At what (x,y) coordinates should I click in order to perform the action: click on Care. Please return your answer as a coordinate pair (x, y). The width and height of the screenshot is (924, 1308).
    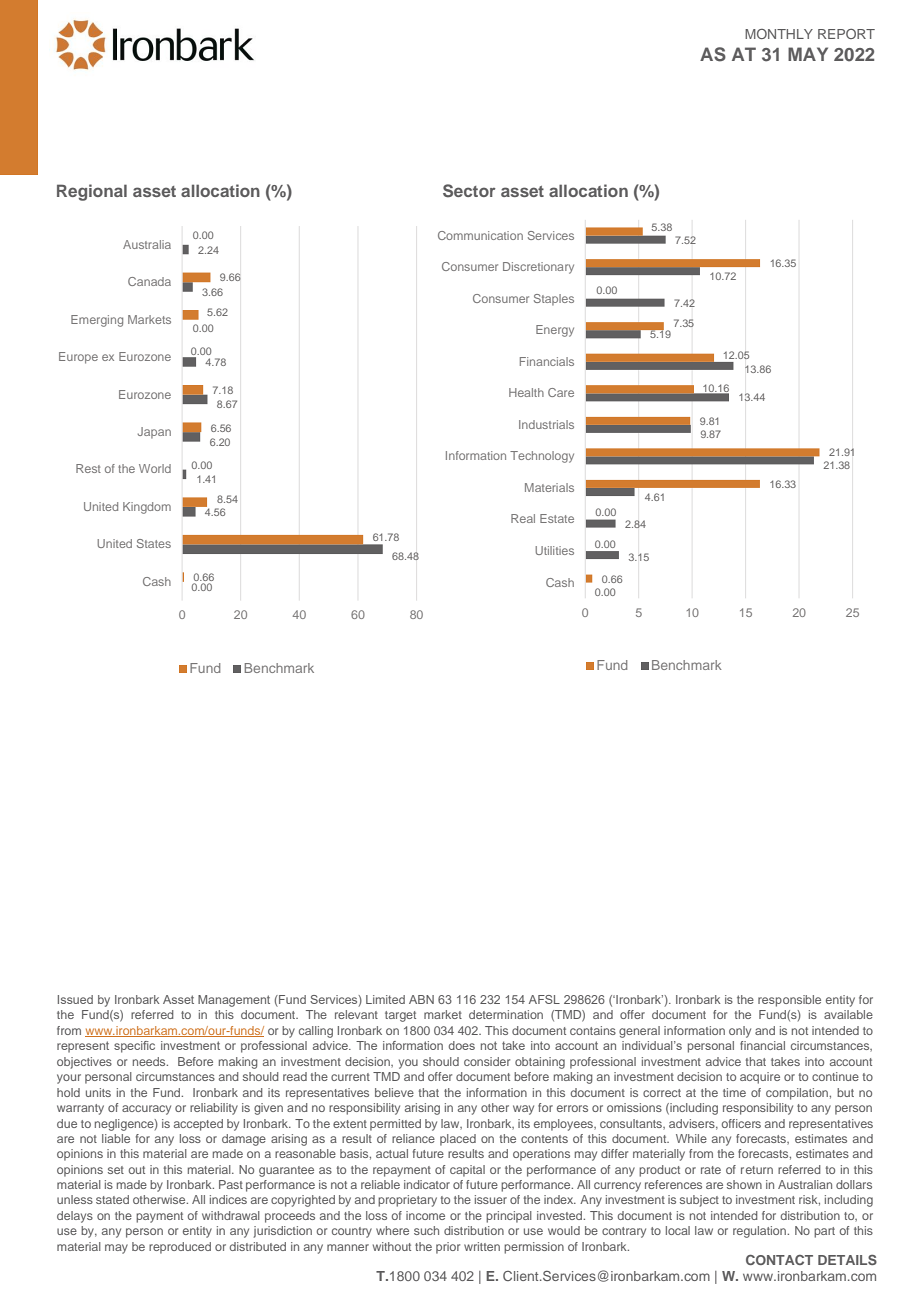
    Looking at the image, I should click on (561, 392).
